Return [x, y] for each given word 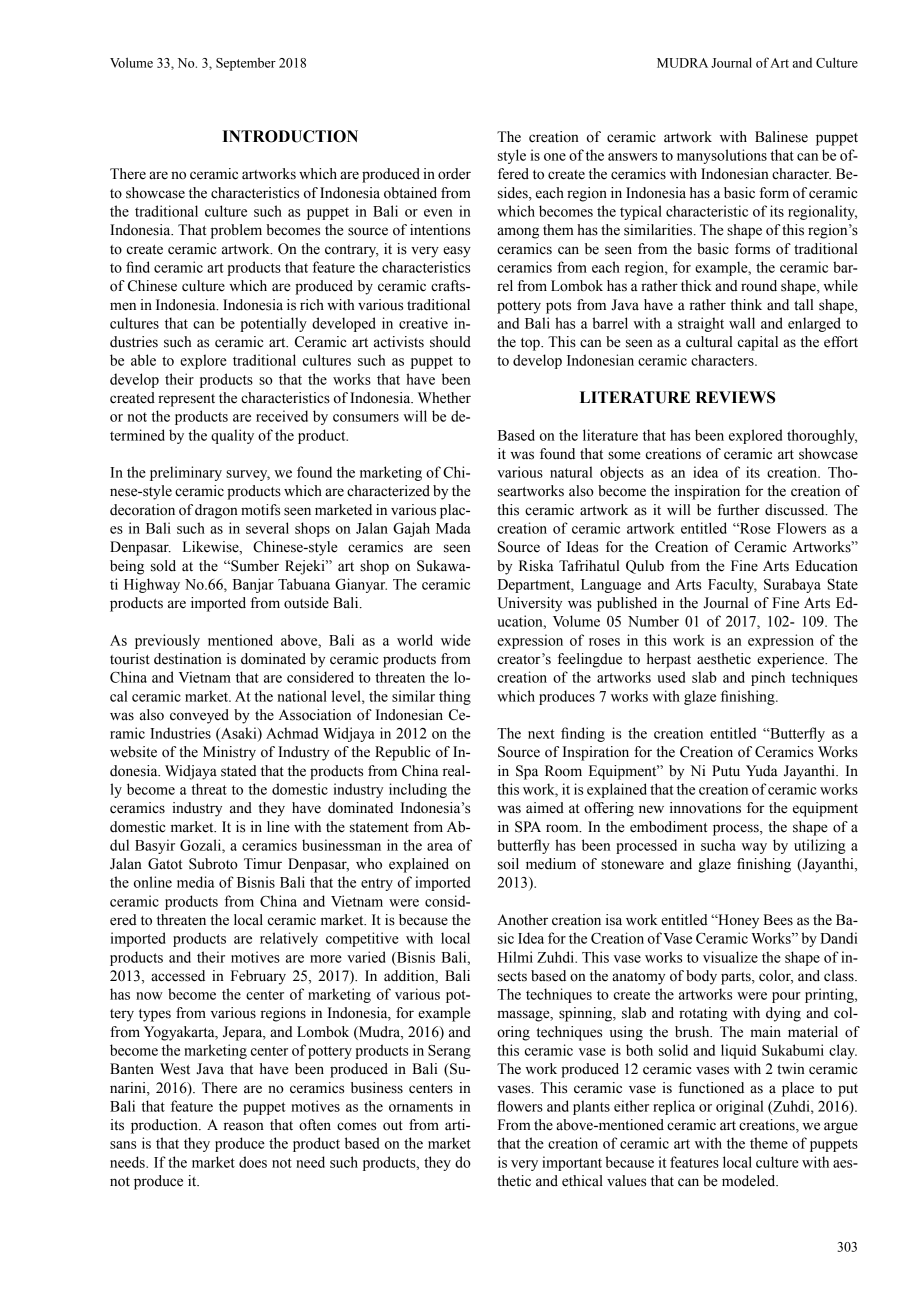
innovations [705, 808]
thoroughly [822, 436]
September [246, 64]
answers [632, 157]
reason [244, 1126]
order [454, 174]
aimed [545, 808]
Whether [444, 398]
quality [232, 436]
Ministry [229, 753]
